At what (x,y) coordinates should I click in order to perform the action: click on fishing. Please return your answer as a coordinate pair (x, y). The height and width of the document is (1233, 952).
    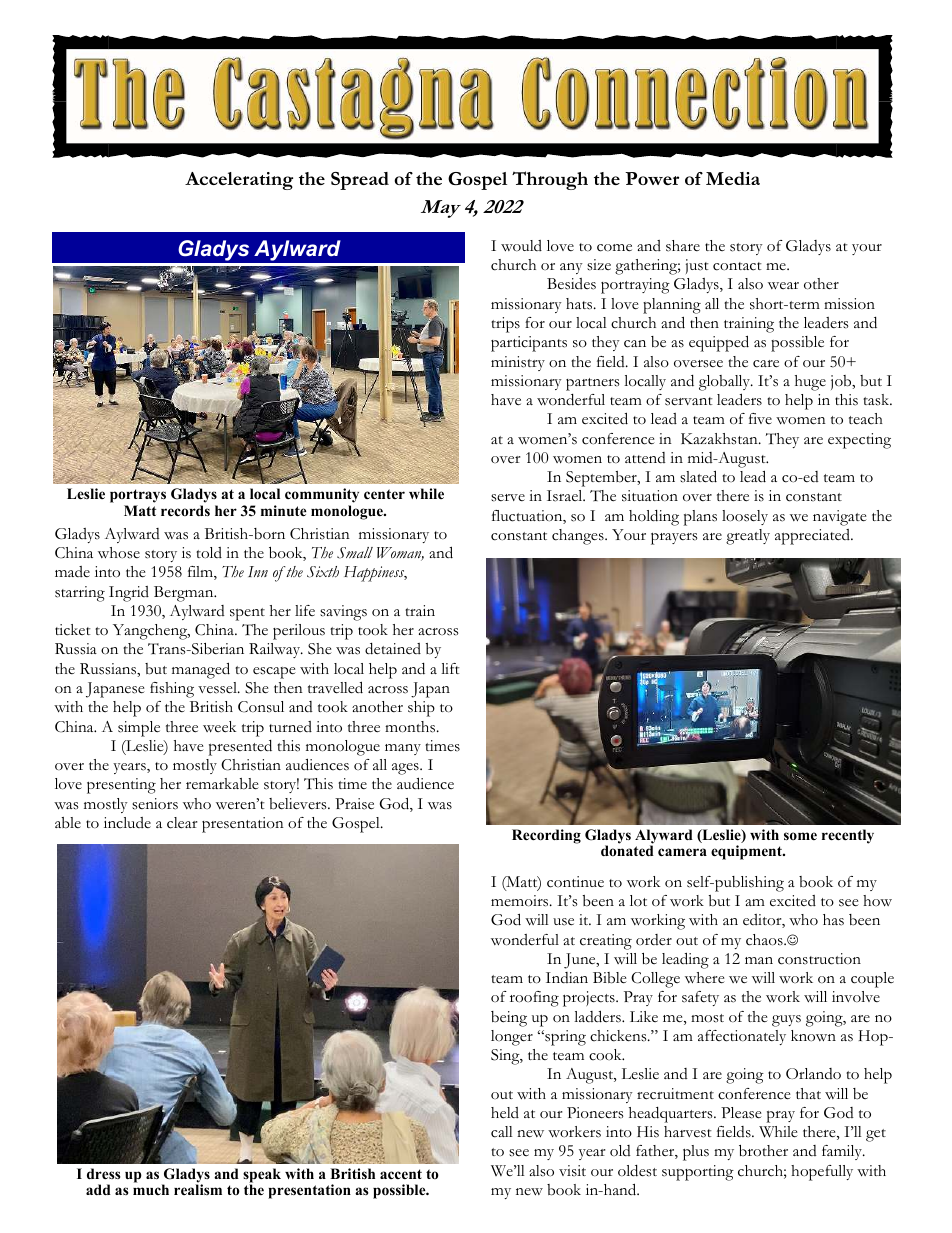
    Looking at the image, I should click on (172, 690).
